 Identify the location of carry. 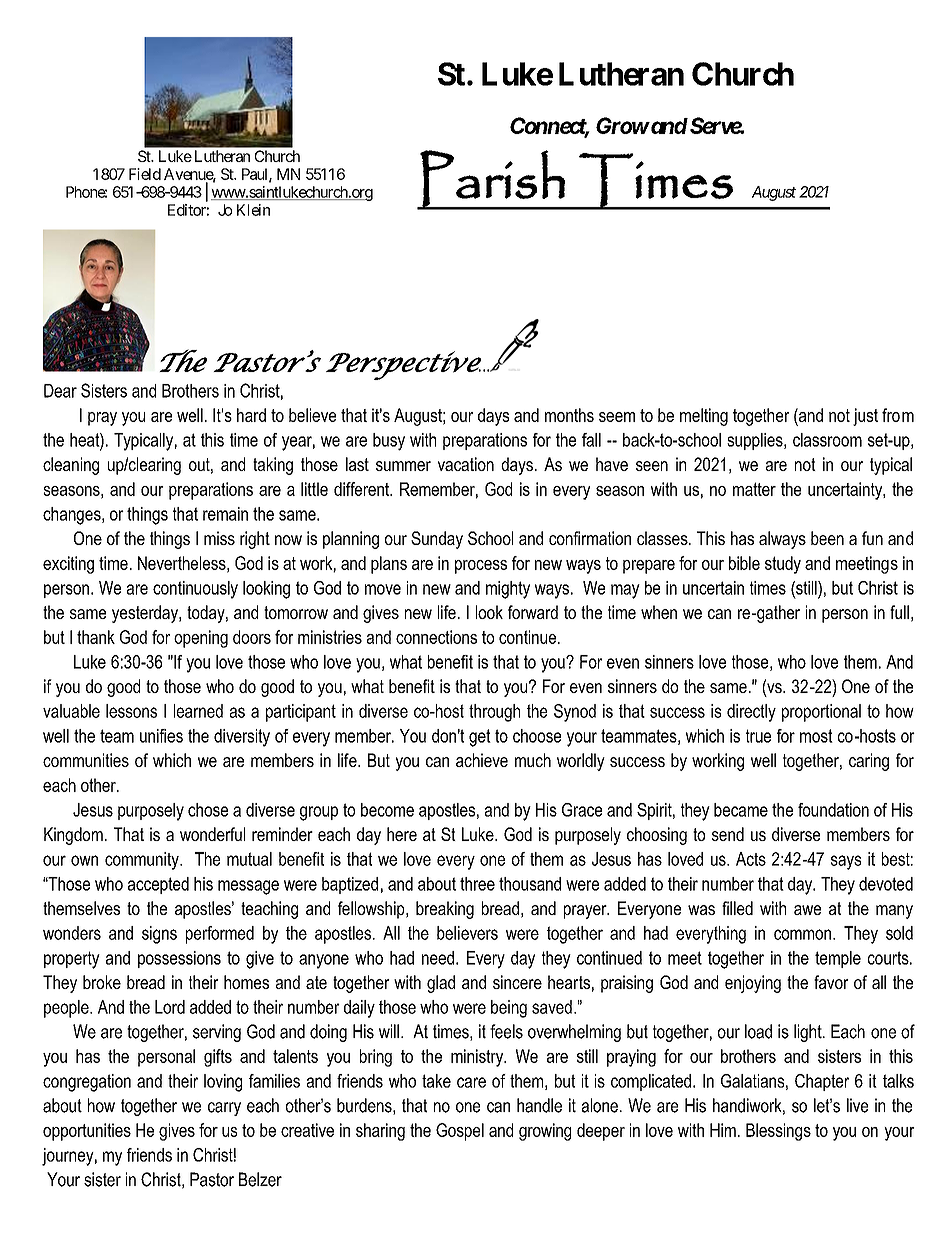
(224, 1109).
